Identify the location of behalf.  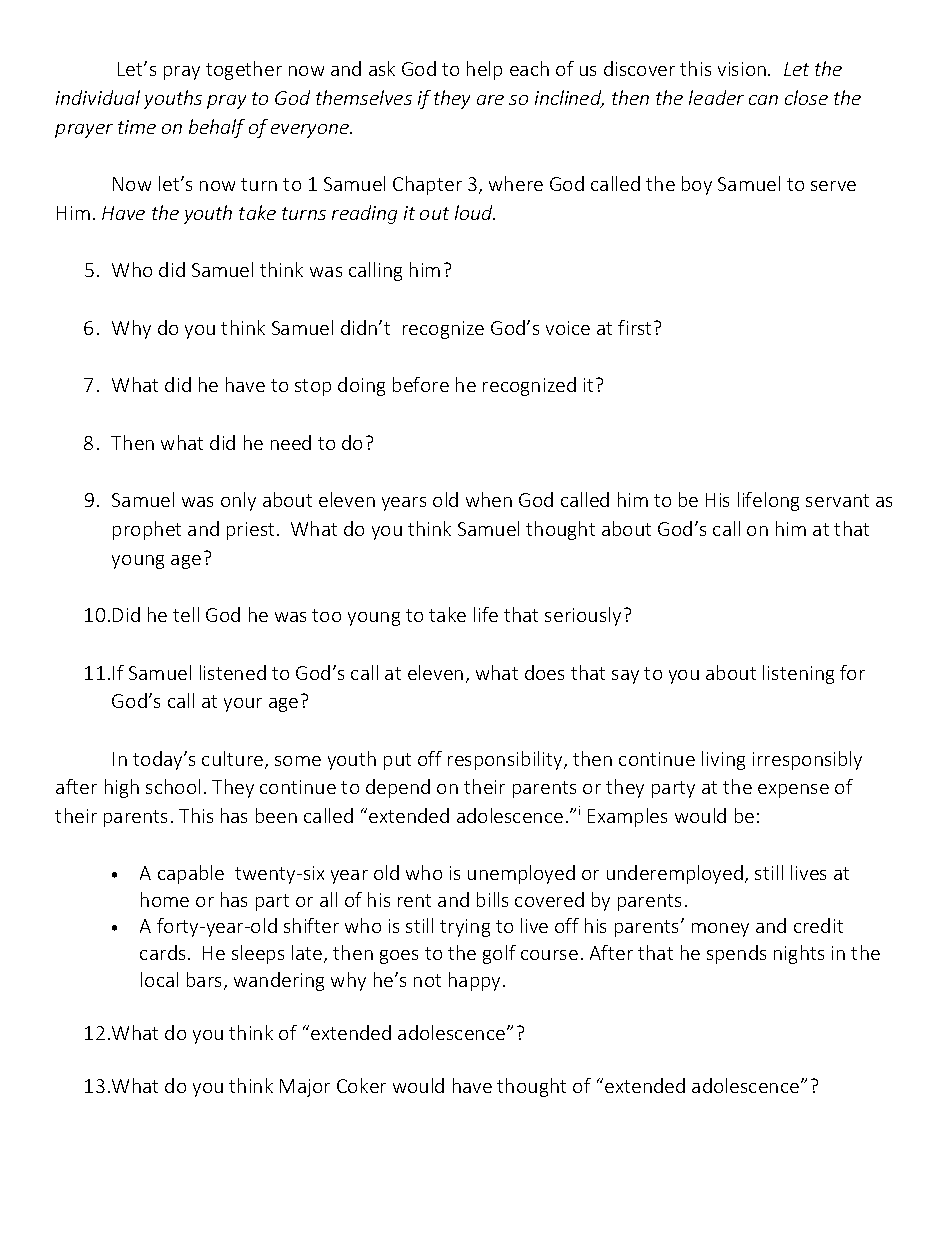
(217, 128).
